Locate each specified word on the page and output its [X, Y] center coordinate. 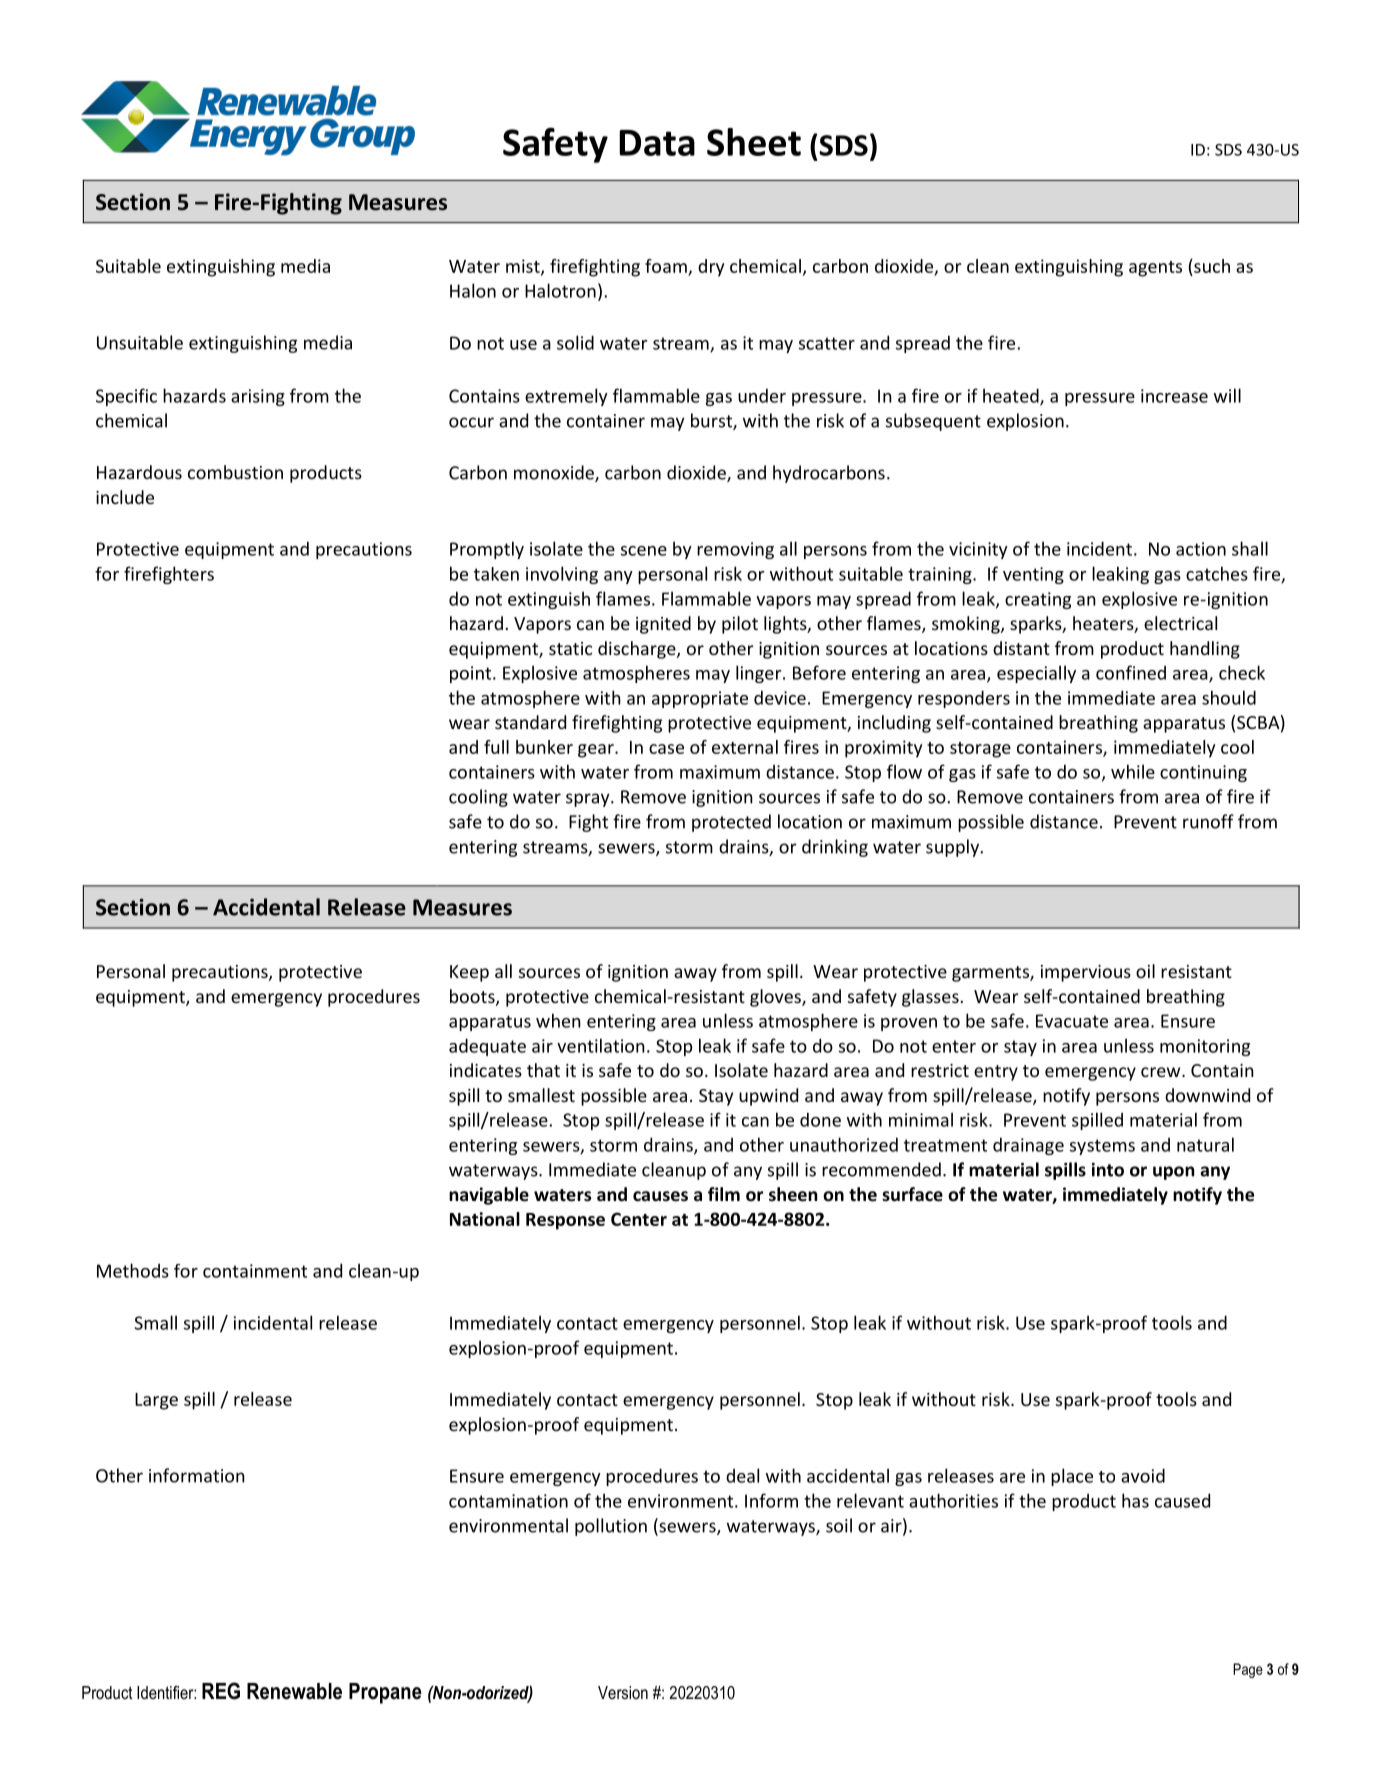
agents [1155, 269]
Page [1248, 1670]
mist [524, 267]
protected [731, 823]
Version [623, 1692]
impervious [1086, 973]
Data [657, 143]
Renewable [294, 1691]
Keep [469, 973]
